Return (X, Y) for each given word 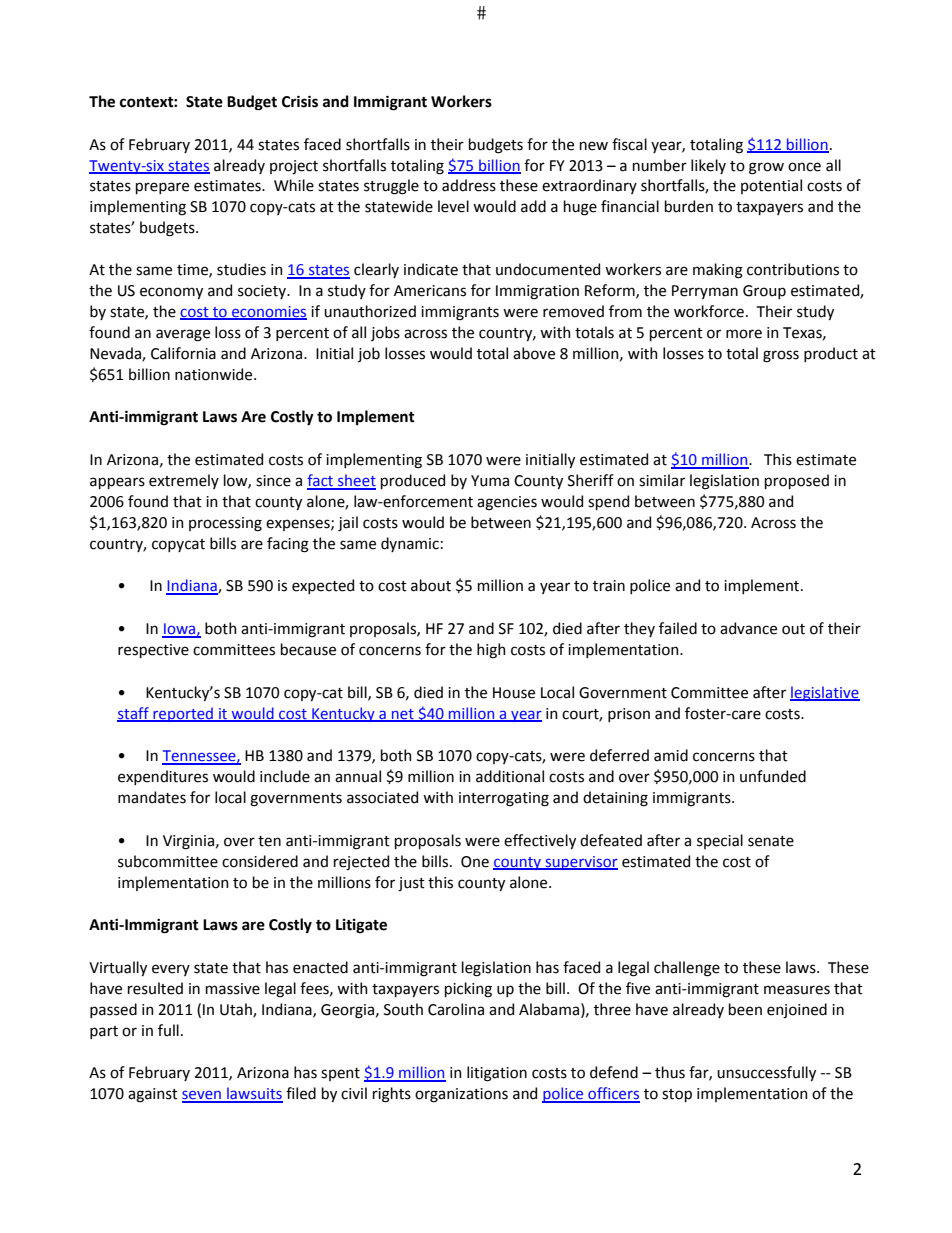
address (469, 185)
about (431, 585)
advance (748, 628)
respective (153, 651)
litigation (497, 1074)
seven (202, 1096)
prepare (162, 188)
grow (766, 168)
